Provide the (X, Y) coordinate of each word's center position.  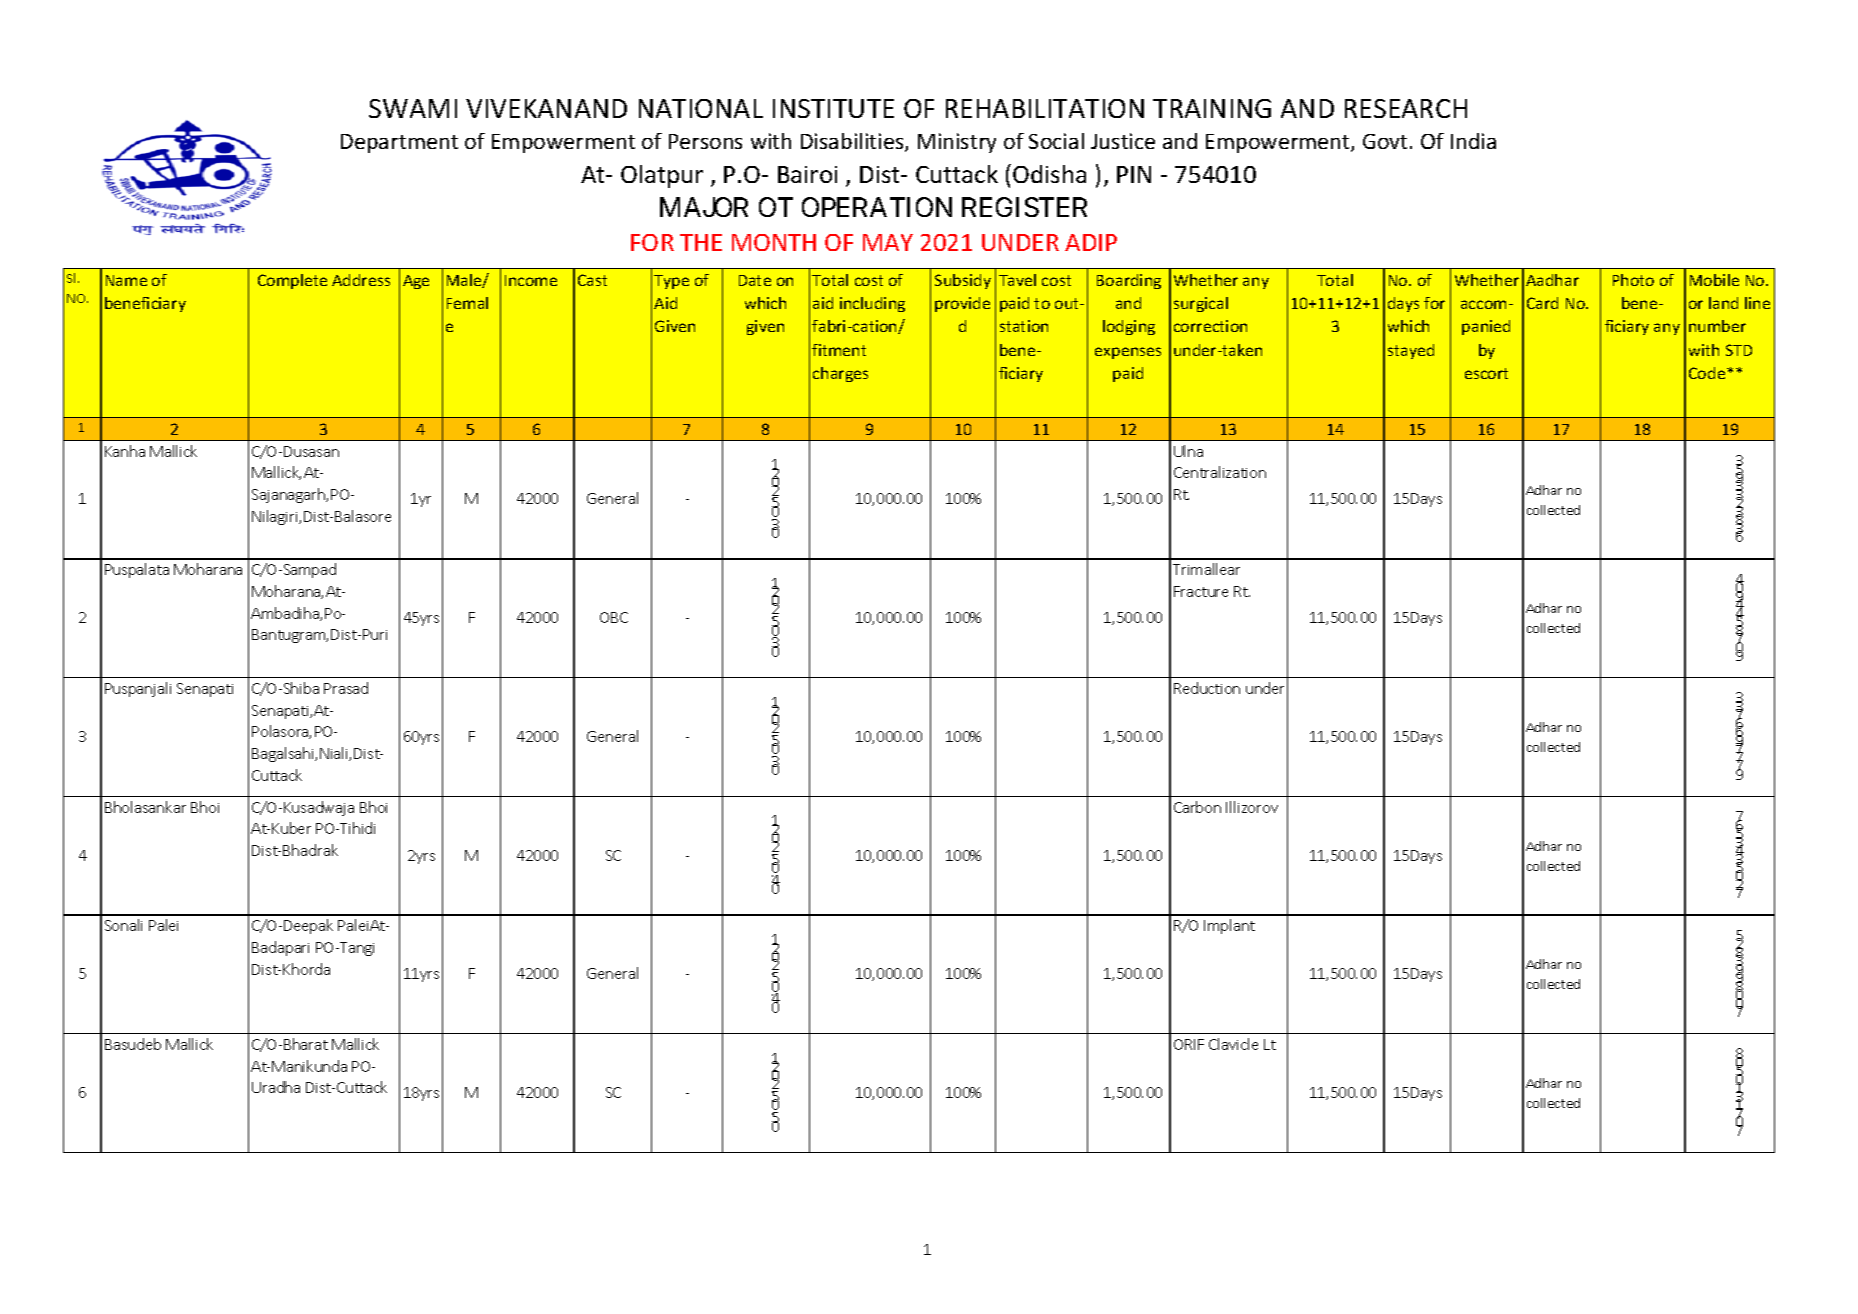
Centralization (1220, 472)
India (1473, 141)
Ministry (957, 143)
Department (399, 143)
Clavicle (1233, 1044)
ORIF (1189, 1044)
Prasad (346, 688)
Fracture (1201, 591)
